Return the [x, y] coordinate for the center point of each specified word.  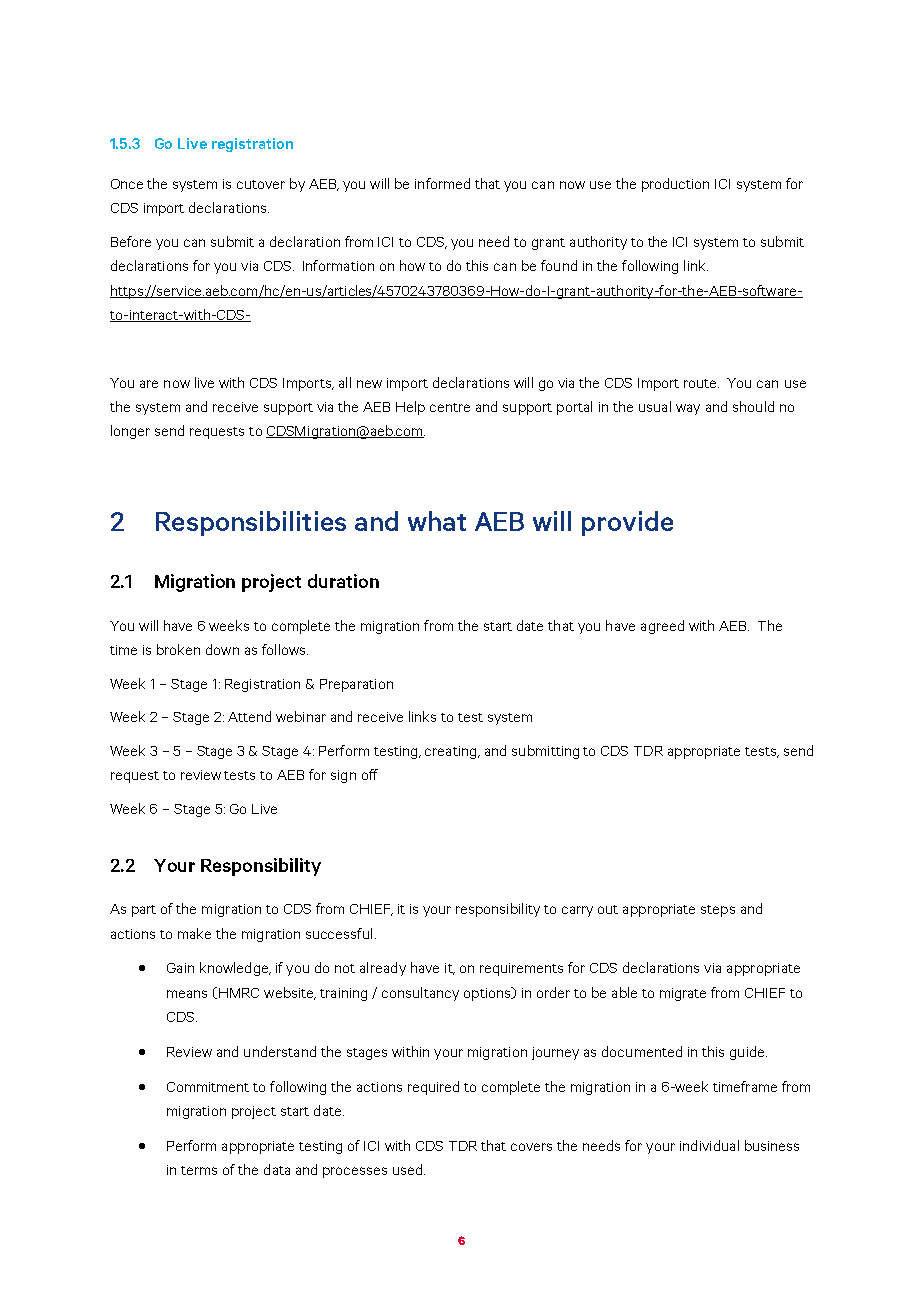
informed [442, 183]
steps [718, 911]
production [675, 185]
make [194, 933]
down [222, 649]
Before [131, 241]
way [688, 409]
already [383, 969]
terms [199, 1170]
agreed [662, 627]
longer [130, 432]
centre [450, 407]
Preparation [356, 685]
